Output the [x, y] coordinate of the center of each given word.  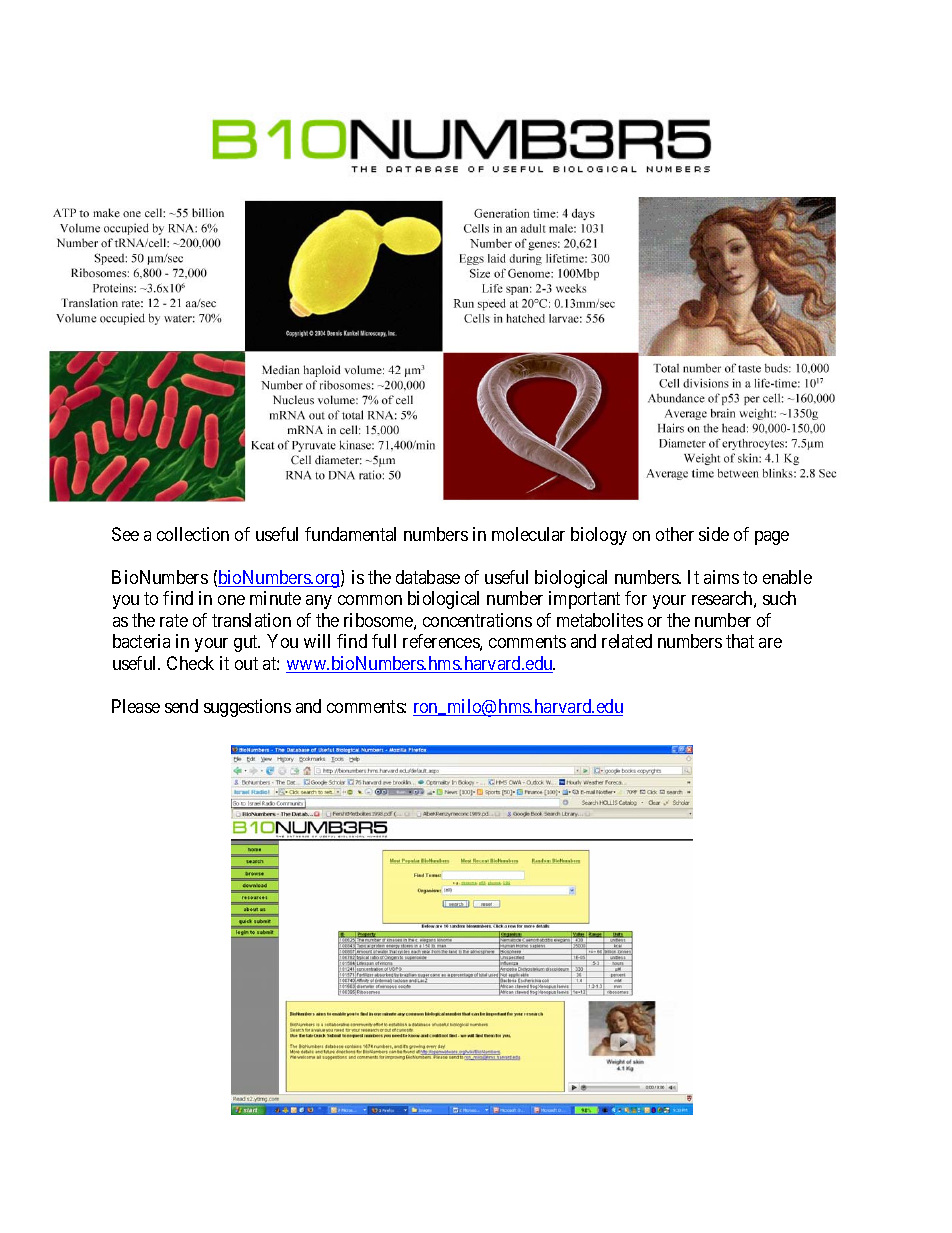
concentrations [477, 620]
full [384, 641]
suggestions [247, 708]
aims [721, 577]
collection [193, 534]
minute [275, 598]
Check [190, 663]
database [428, 577]
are [770, 643]
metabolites [600, 620]
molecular [528, 534]
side [714, 534]
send [181, 706]
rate [174, 620]
